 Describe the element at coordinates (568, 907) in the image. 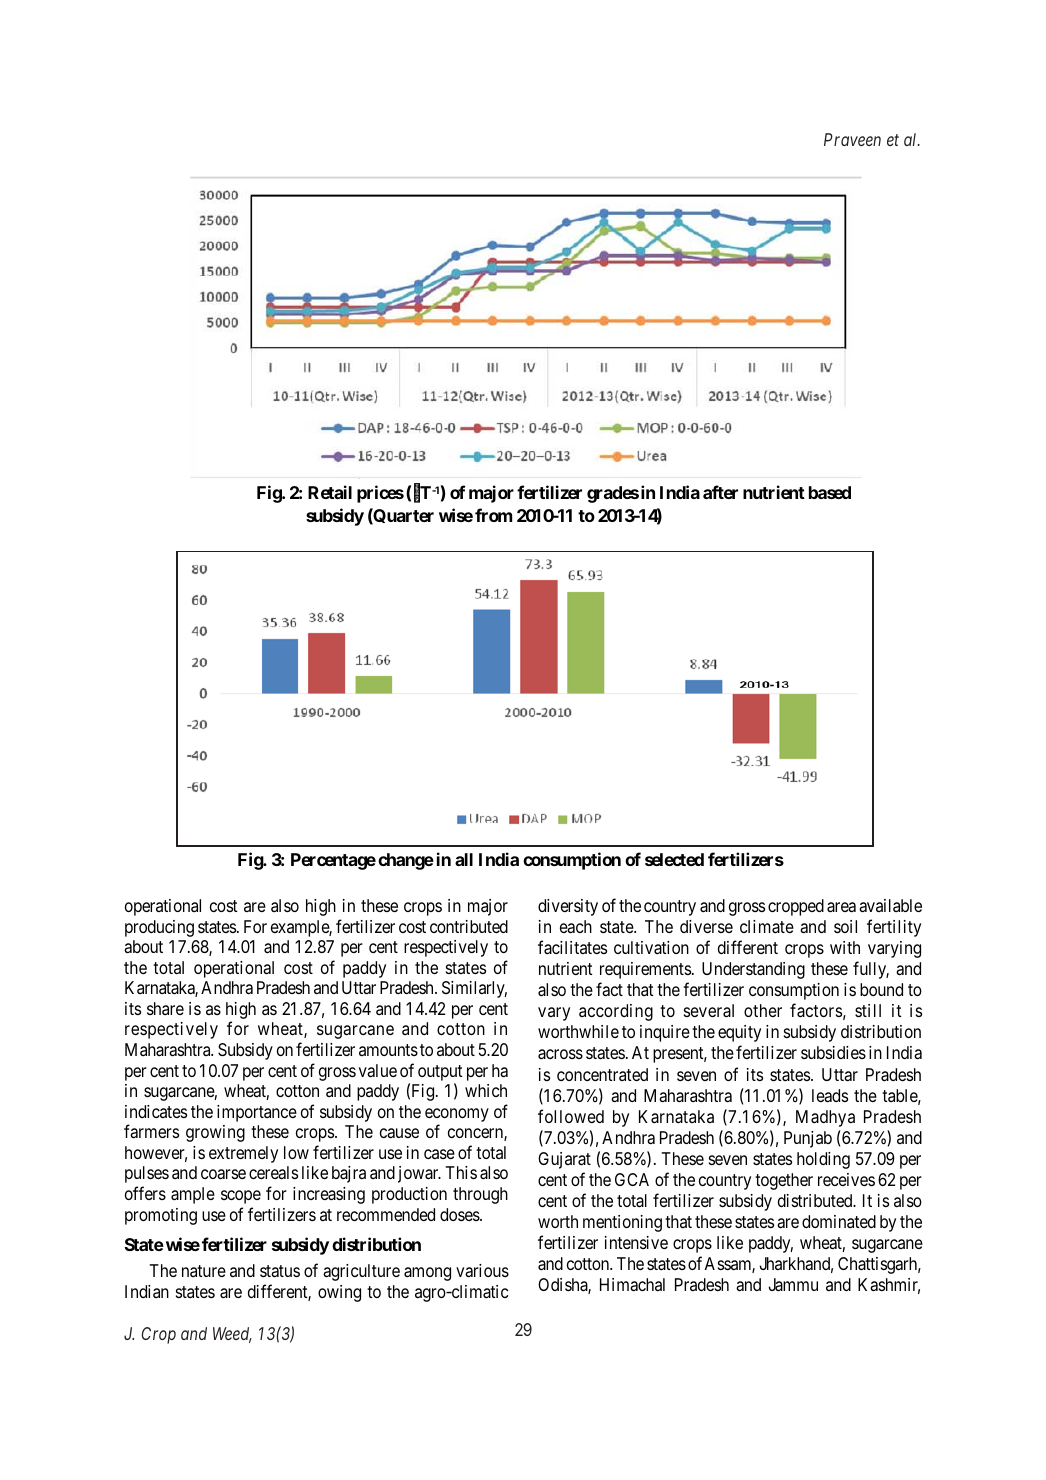

I see `diversity` at that location.
